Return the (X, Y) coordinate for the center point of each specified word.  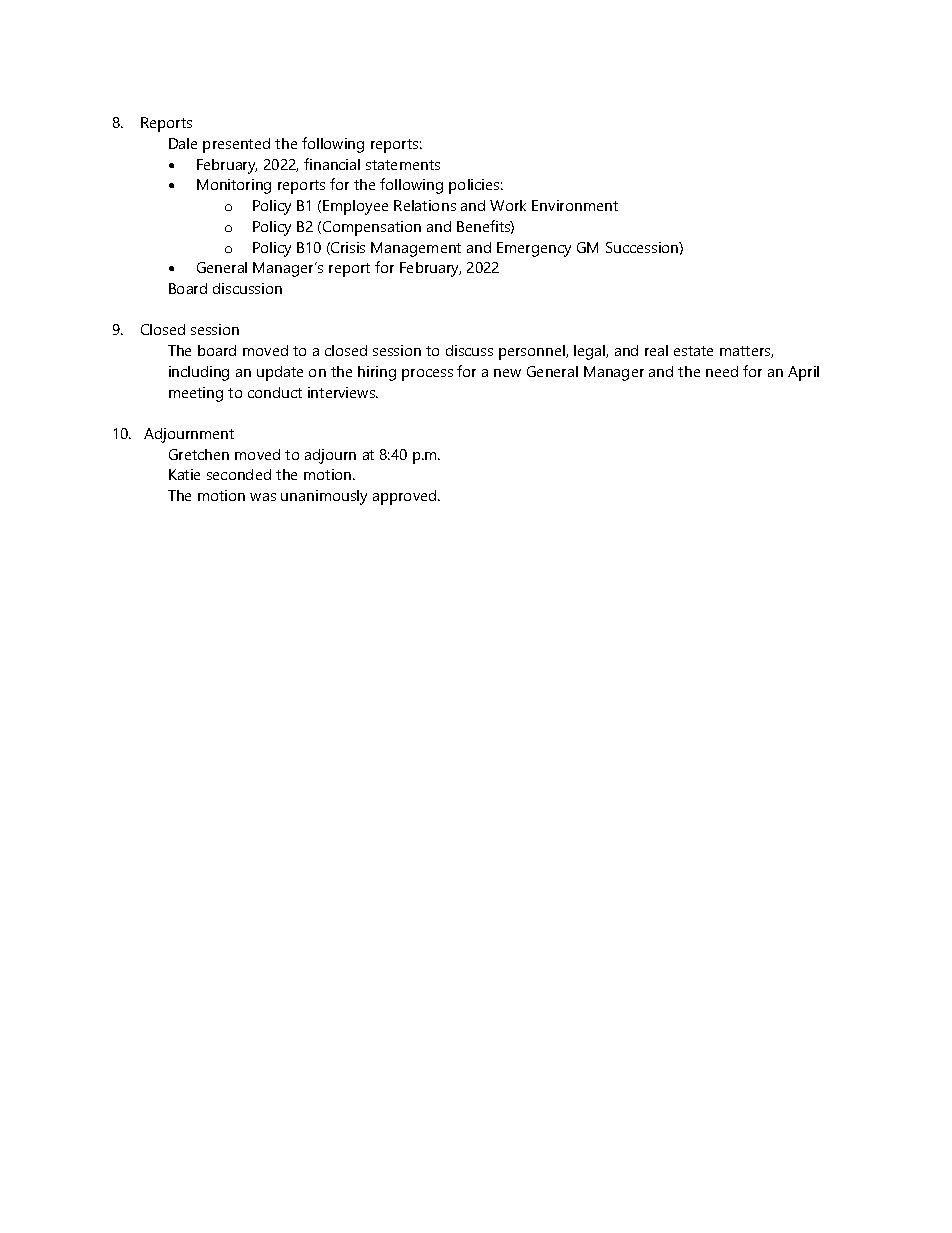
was (263, 497)
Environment (575, 205)
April (803, 373)
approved (406, 497)
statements (403, 165)
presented (236, 145)
